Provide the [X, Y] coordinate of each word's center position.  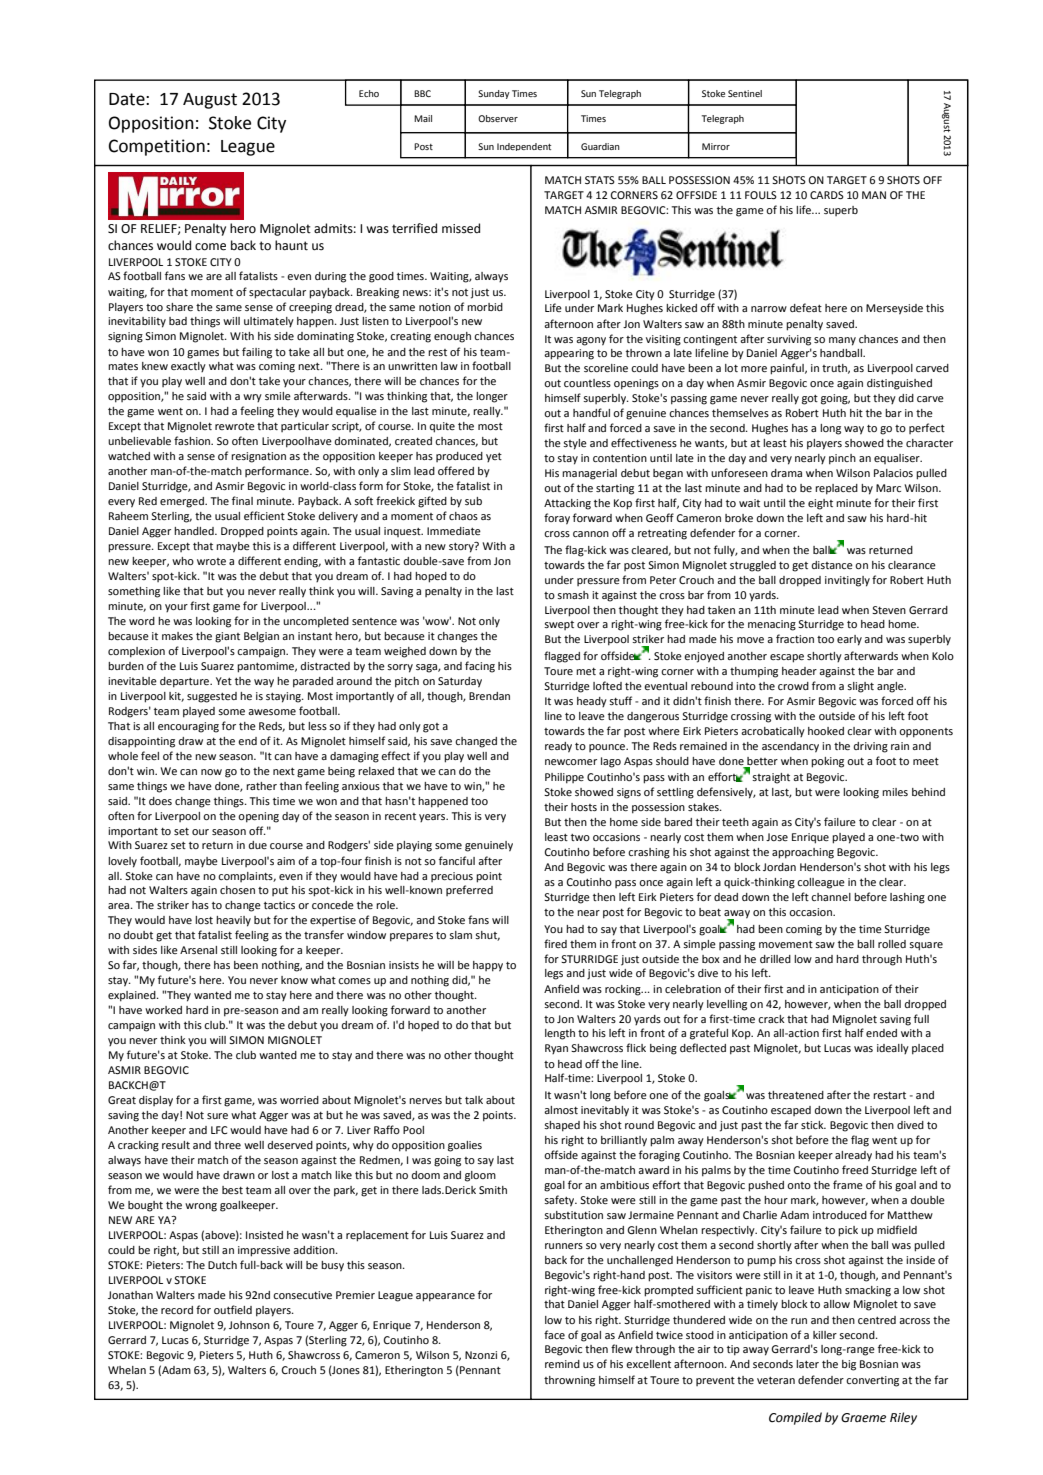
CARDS [827, 195]
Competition [157, 147]
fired [555, 943]
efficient [264, 515]
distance [832, 565]
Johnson [249, 1325]
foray [557, 519]
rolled [892, 944]
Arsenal [198, 950]
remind [562, 1364]
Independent [524, 147]
